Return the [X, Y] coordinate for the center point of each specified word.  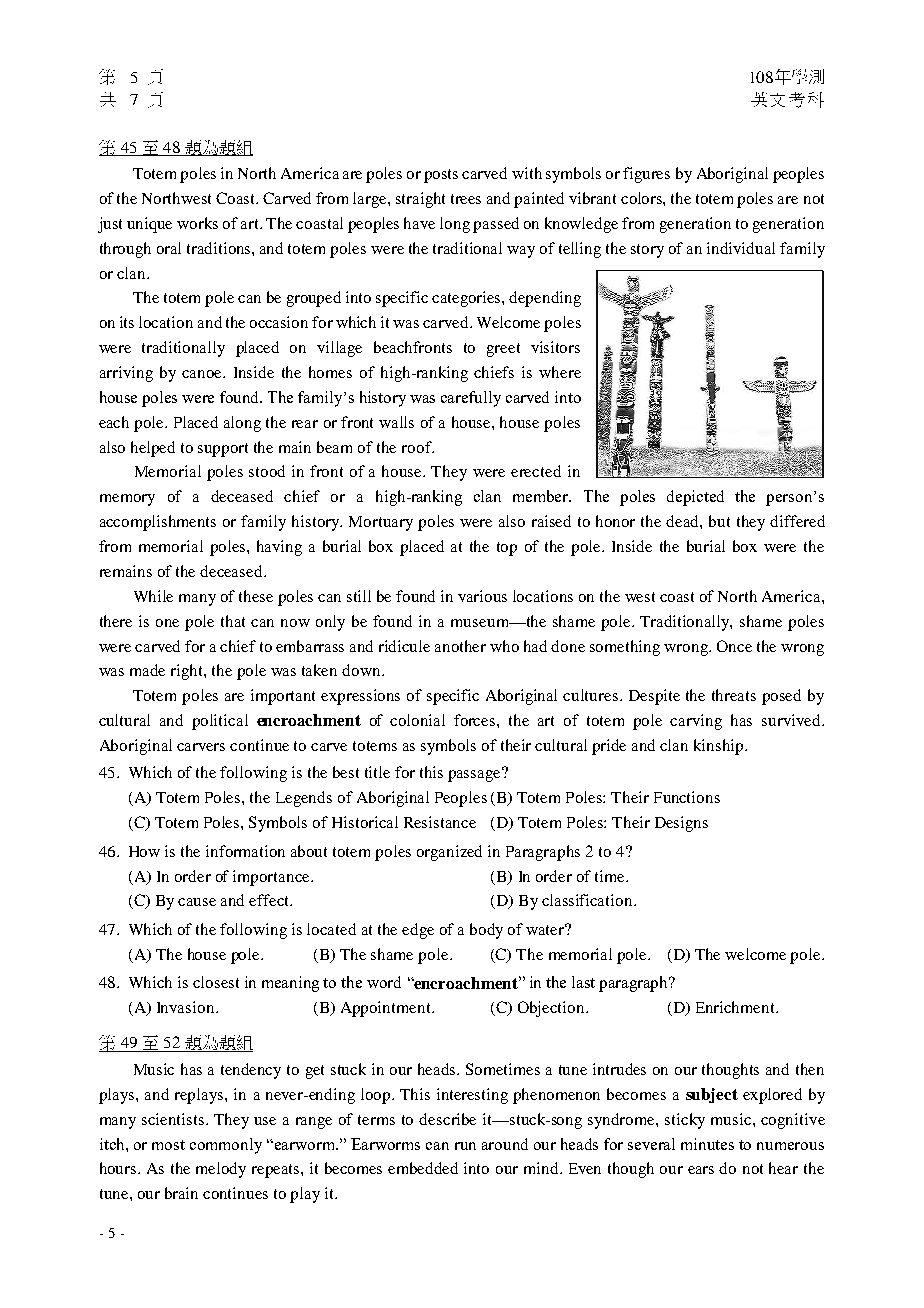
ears [701, 1170]
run [465, 1146]
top [507, 549]
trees [466, 199]
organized [449, 853]
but [719, 521]
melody [221, 1170]
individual [741, 248]
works [197, 223]
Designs [681, 824]
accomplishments [158, 523]
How [144, 851]
